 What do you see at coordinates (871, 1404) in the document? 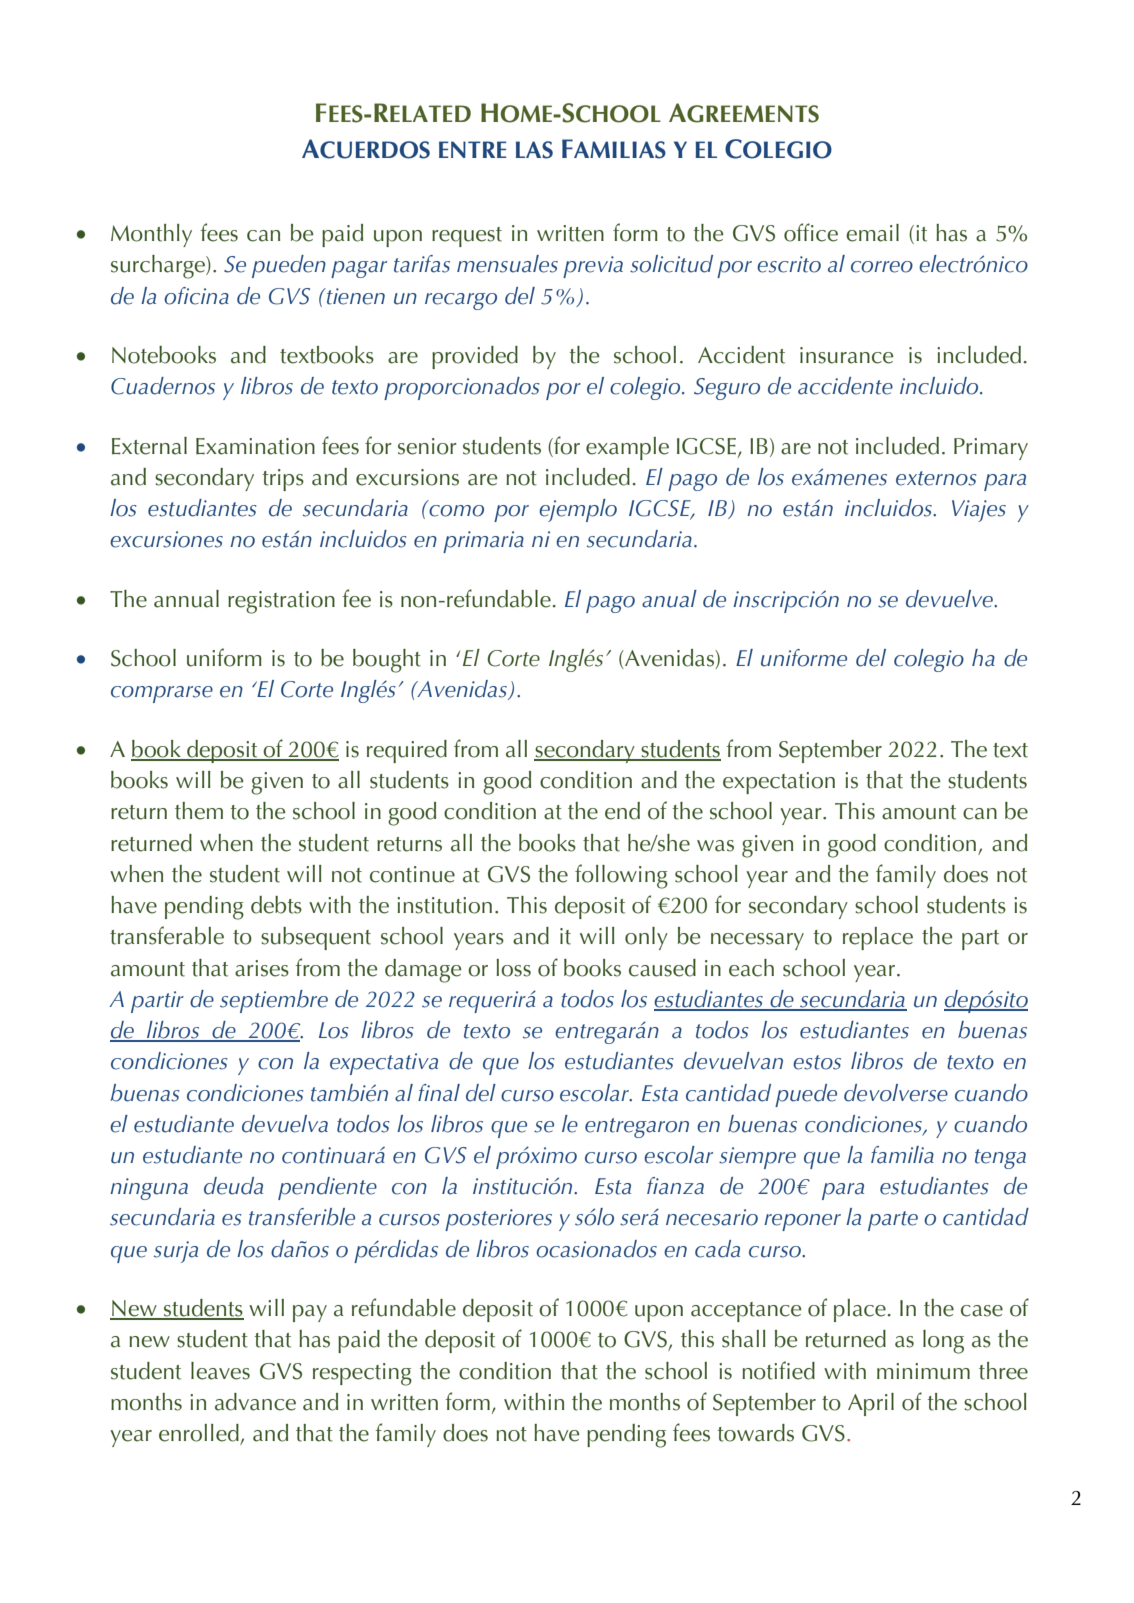
I see `April` at bounding box center [871, 1404].
